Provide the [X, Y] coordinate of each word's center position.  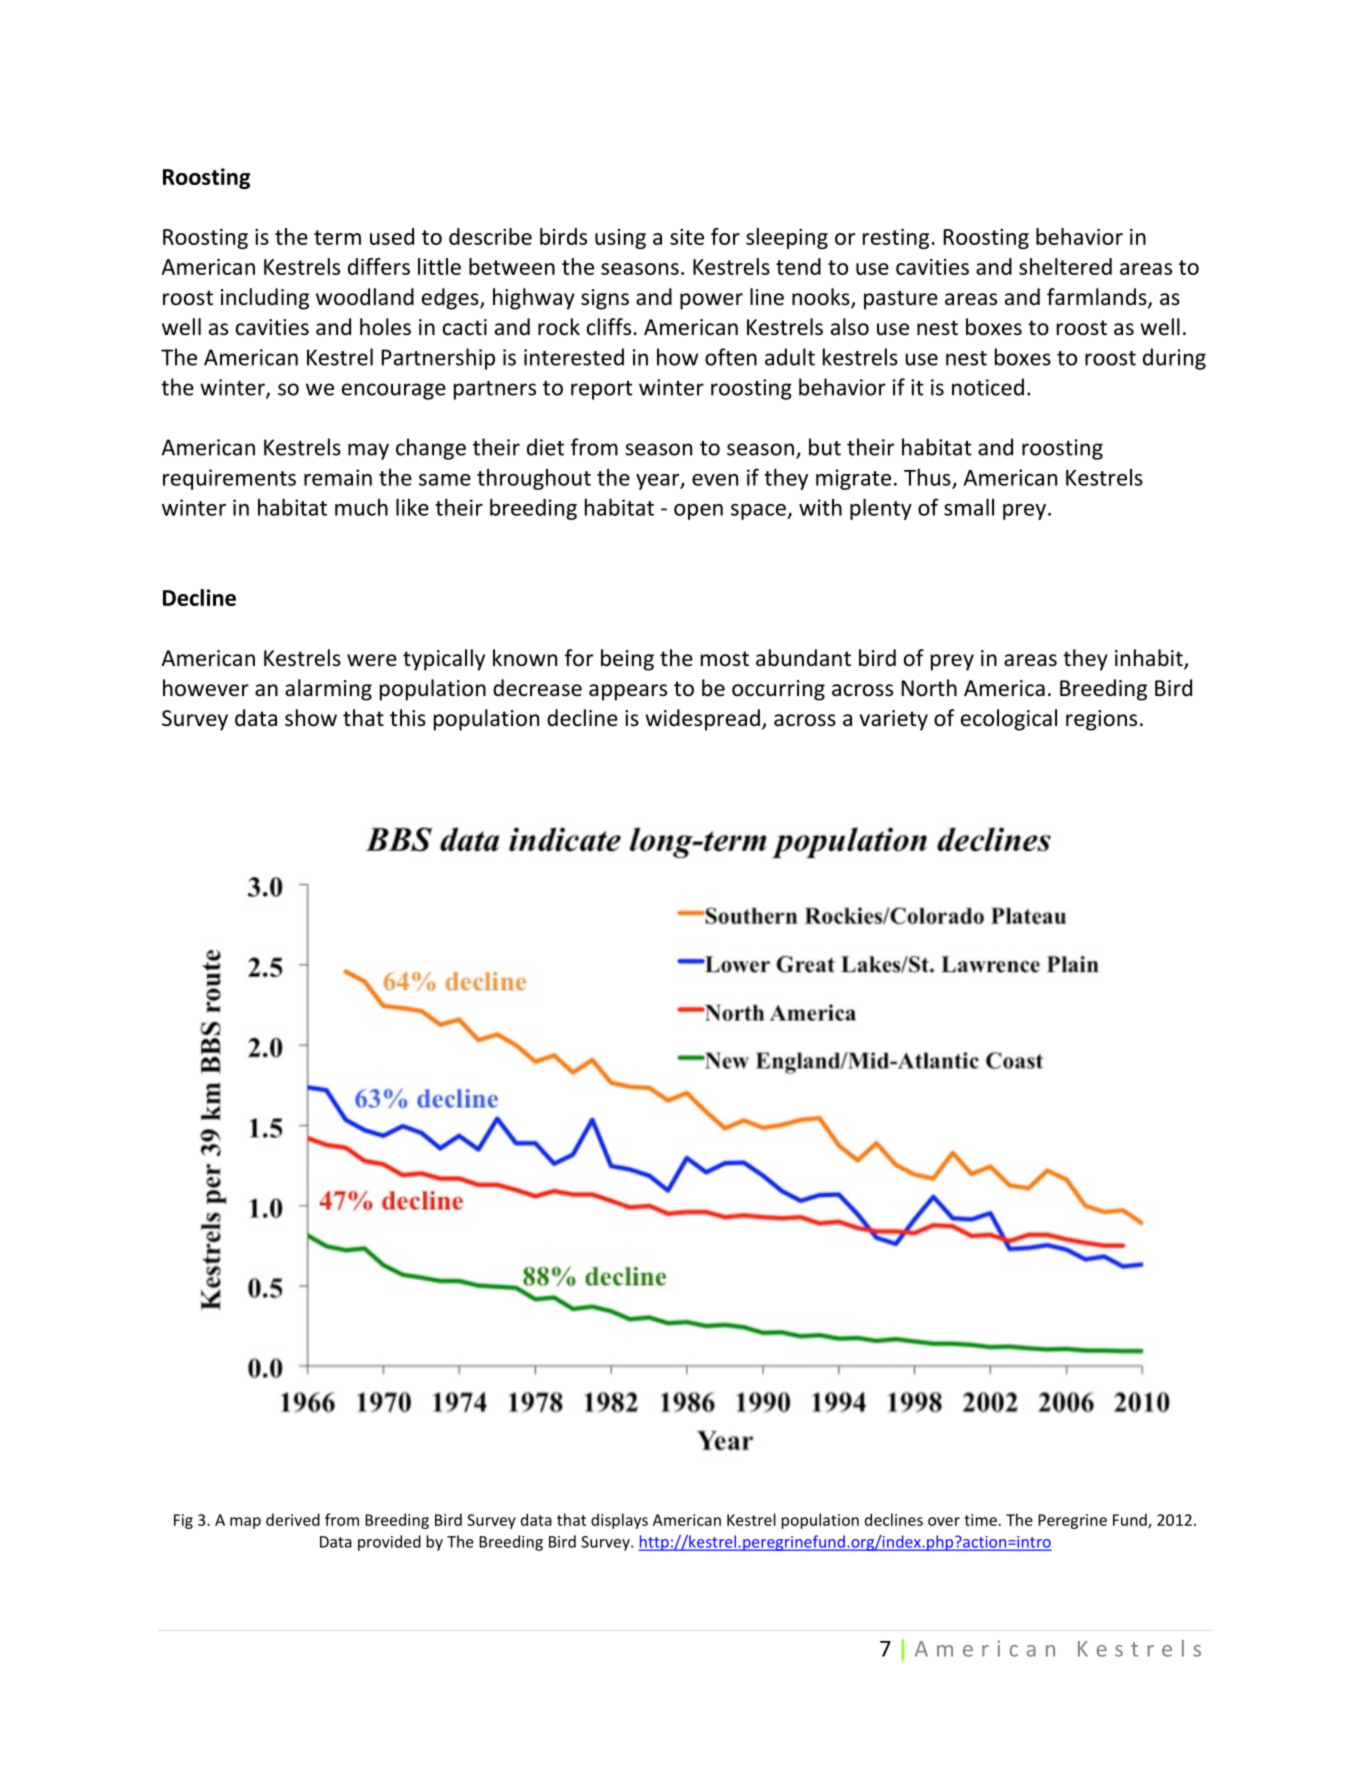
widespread [702, 720]
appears [628, 692]
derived [293, 1519]
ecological [1009, 720]
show [311, 718]
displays [619, 1521]
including [265, 299]
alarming [328, 690]
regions [1101, 720]
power [711, 301]
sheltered [1065, 266]
